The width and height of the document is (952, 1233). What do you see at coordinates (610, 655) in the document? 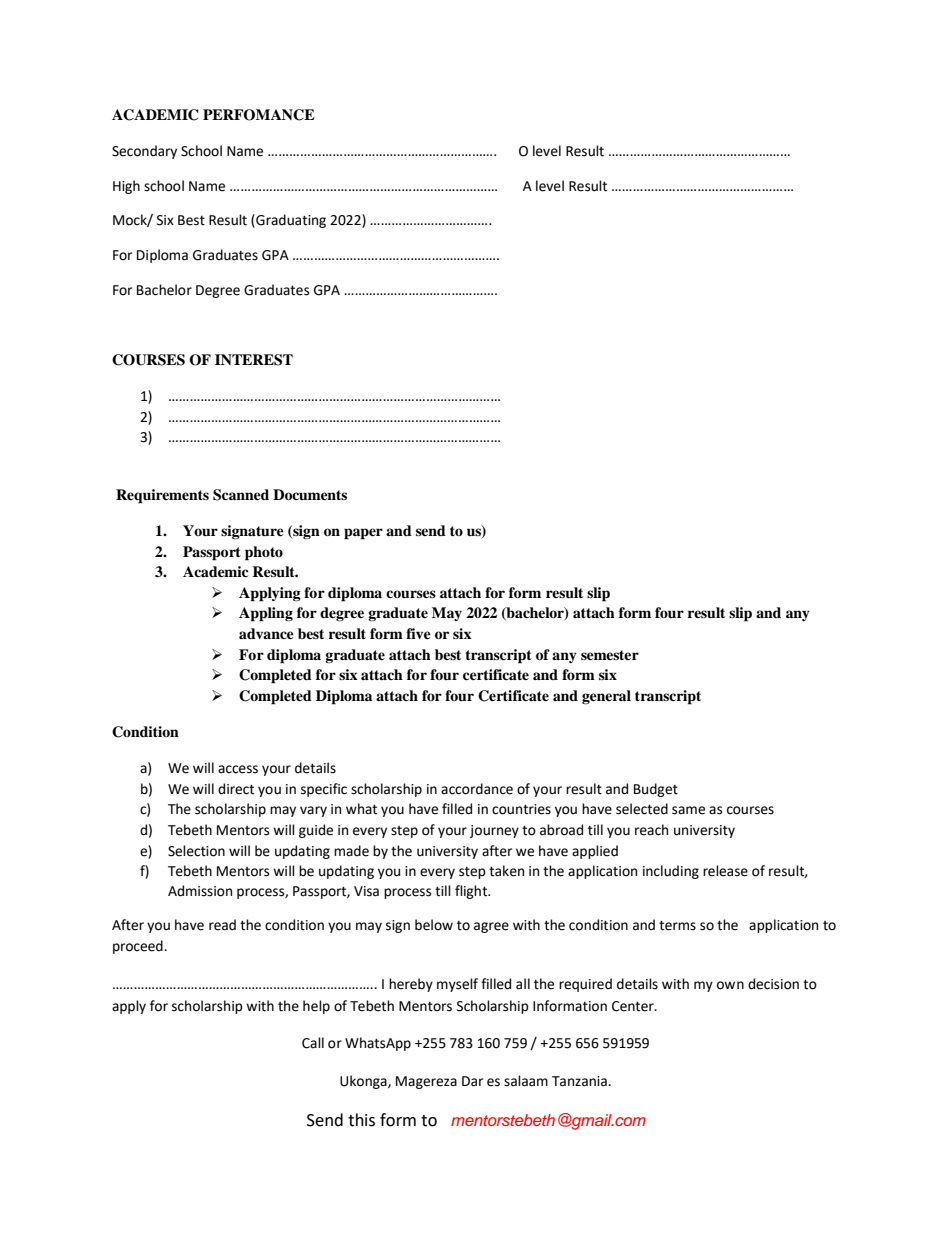
I see `semester` at bounding box center [610, 655].
